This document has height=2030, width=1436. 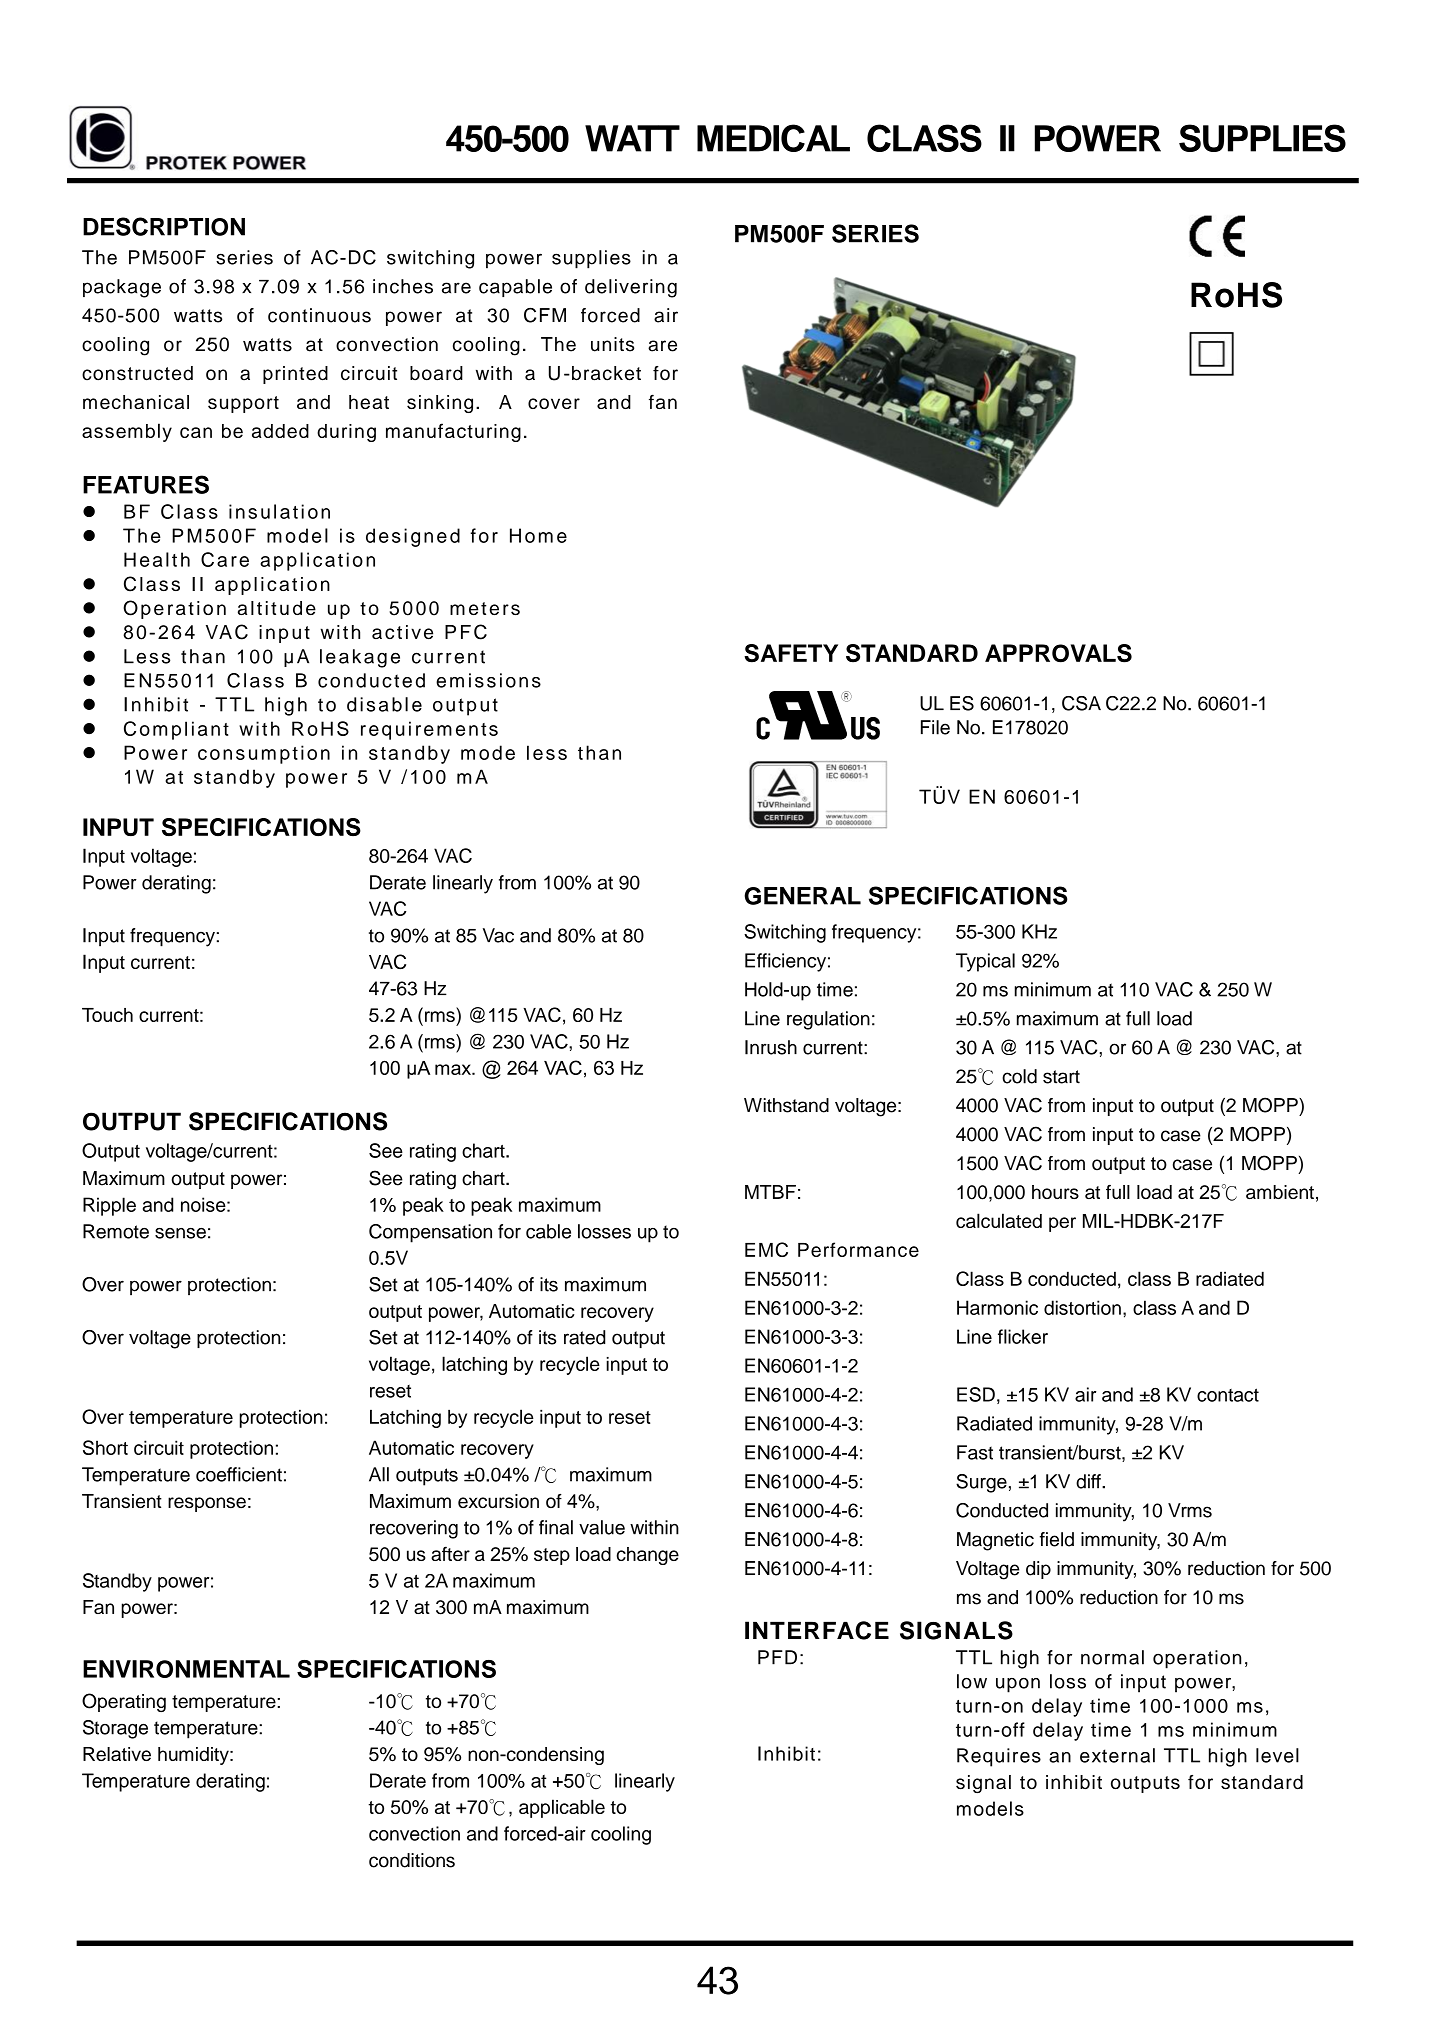 What do you see at coordinates (773, 138) in the document?
I see `MEDICAL` at bounding box center [773, 138].
